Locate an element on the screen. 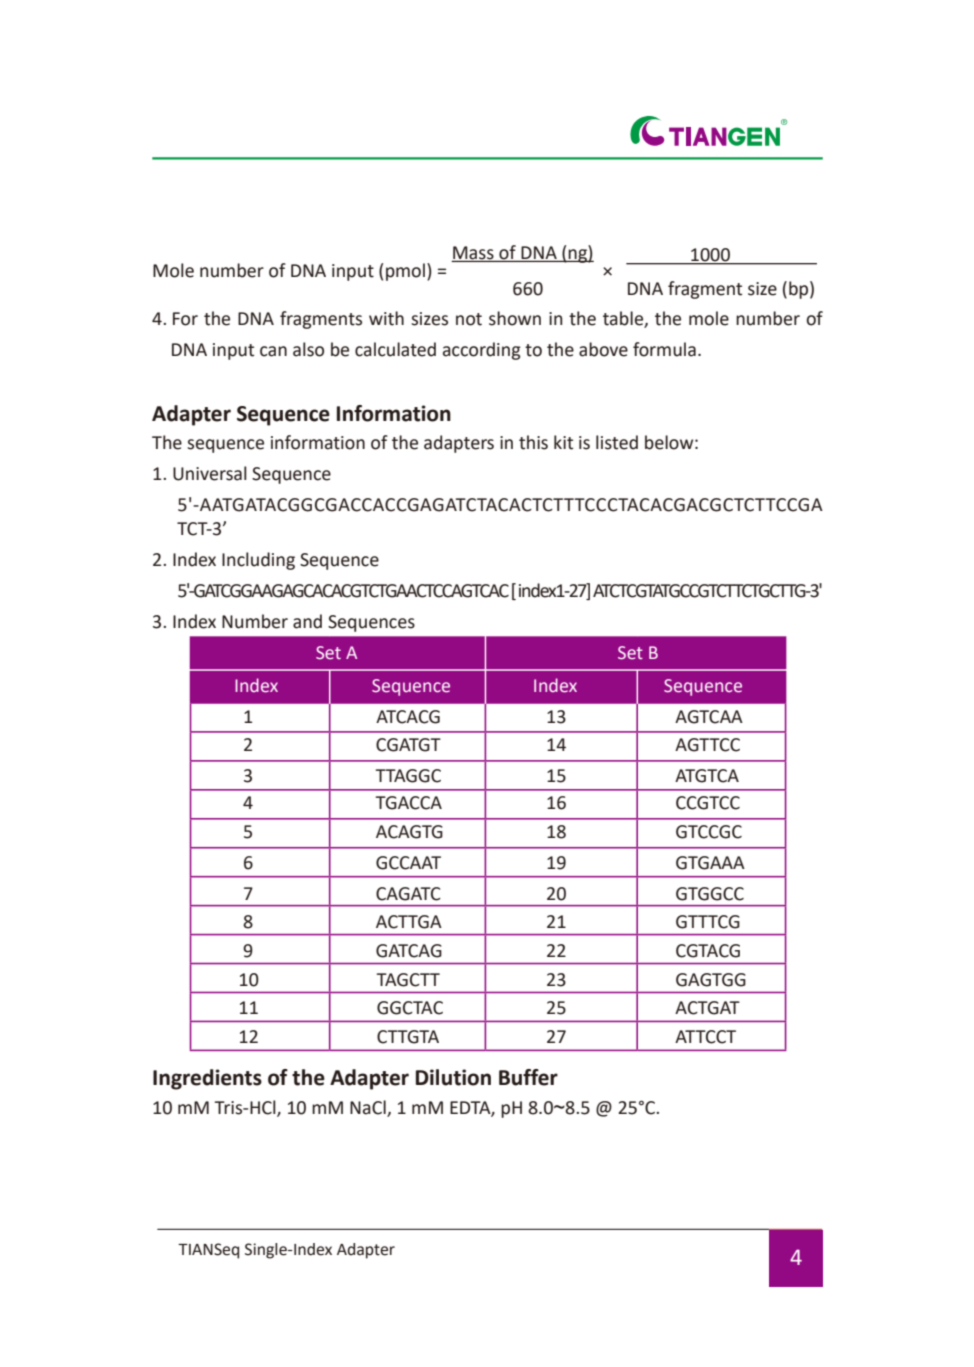 This screenshot has height=1367, width=974. above is located at coordinates (603, 349).
